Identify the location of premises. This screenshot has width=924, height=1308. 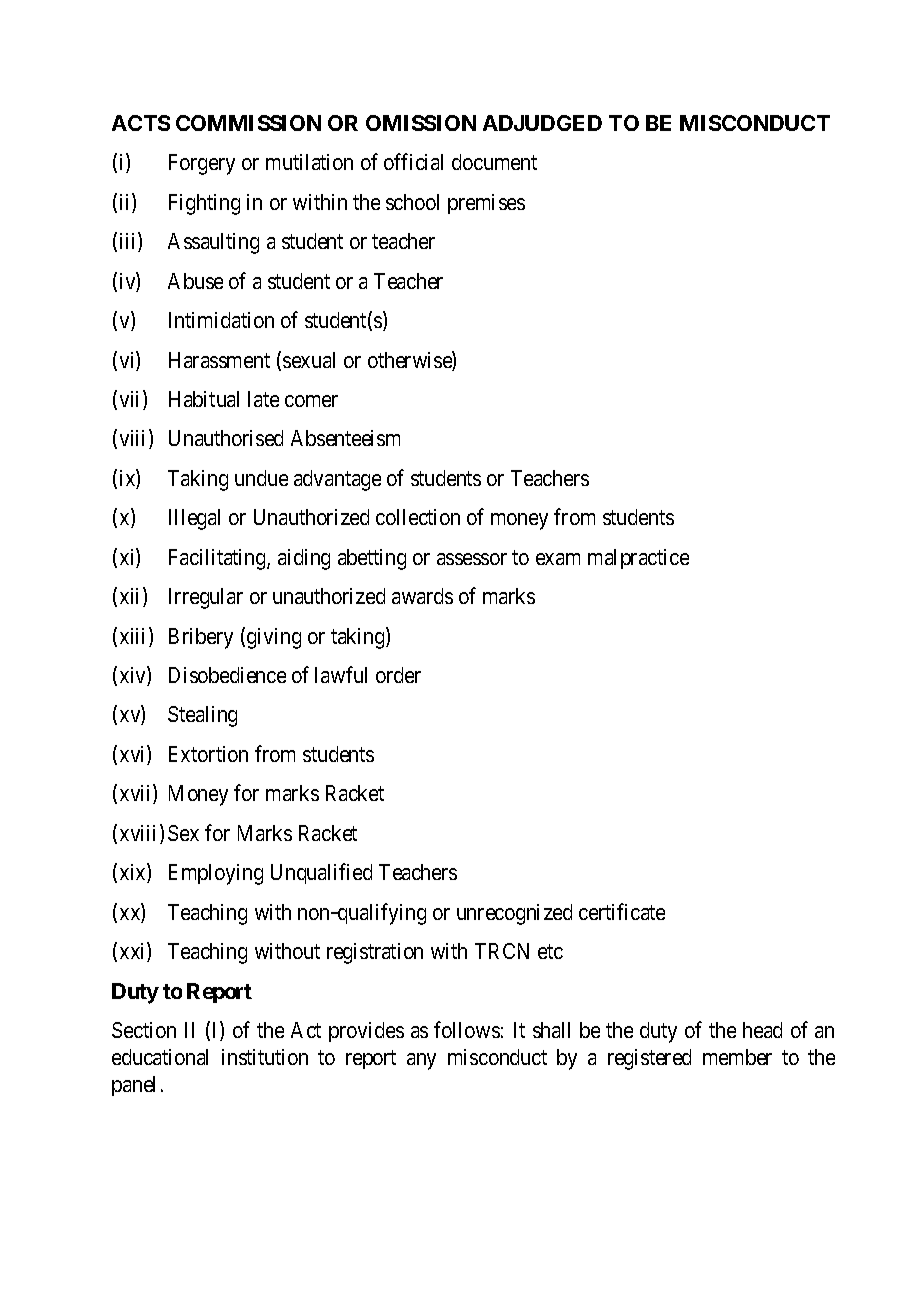
(486, 204).
